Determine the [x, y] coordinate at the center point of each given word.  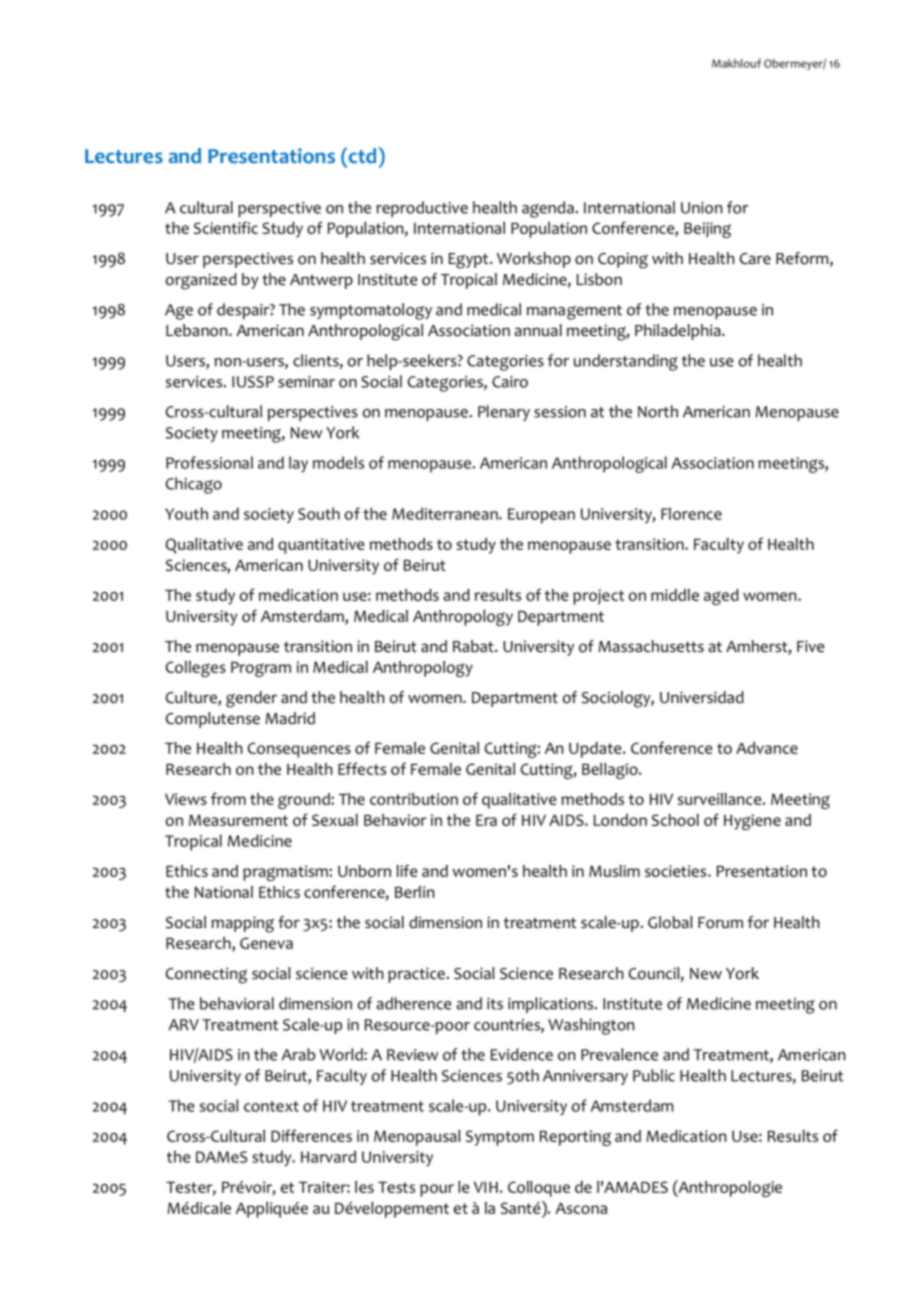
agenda [548, 209]
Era [486, 820]
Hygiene [752, 822]
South [319, 513]
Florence [691, 513]
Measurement [238, 820]
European [541, 516]
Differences [311, 1135]
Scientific [226, 227]
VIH [486, 1187]
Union [701, 208]
